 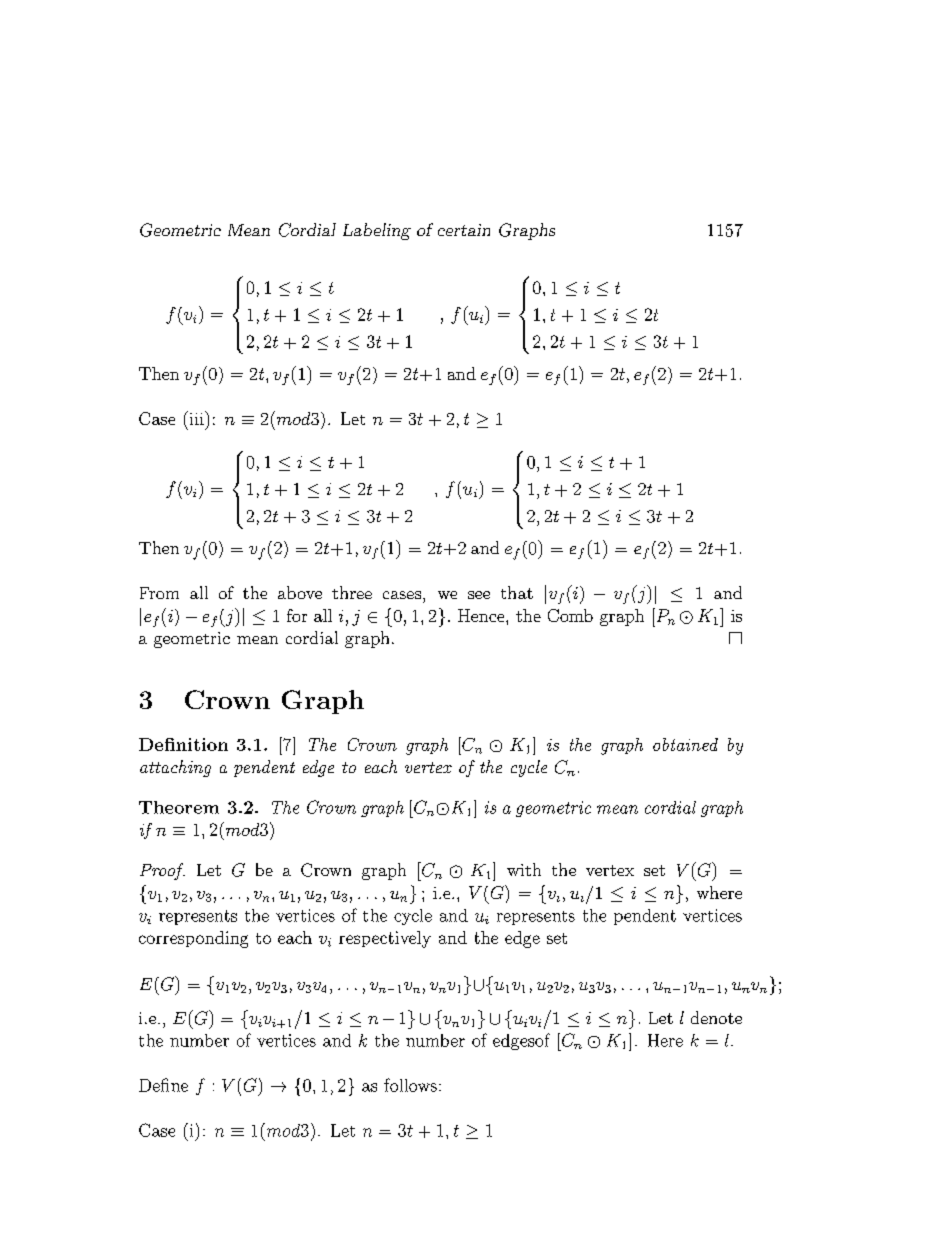 I want to click on Labeling, so click(x=377, y=231).
